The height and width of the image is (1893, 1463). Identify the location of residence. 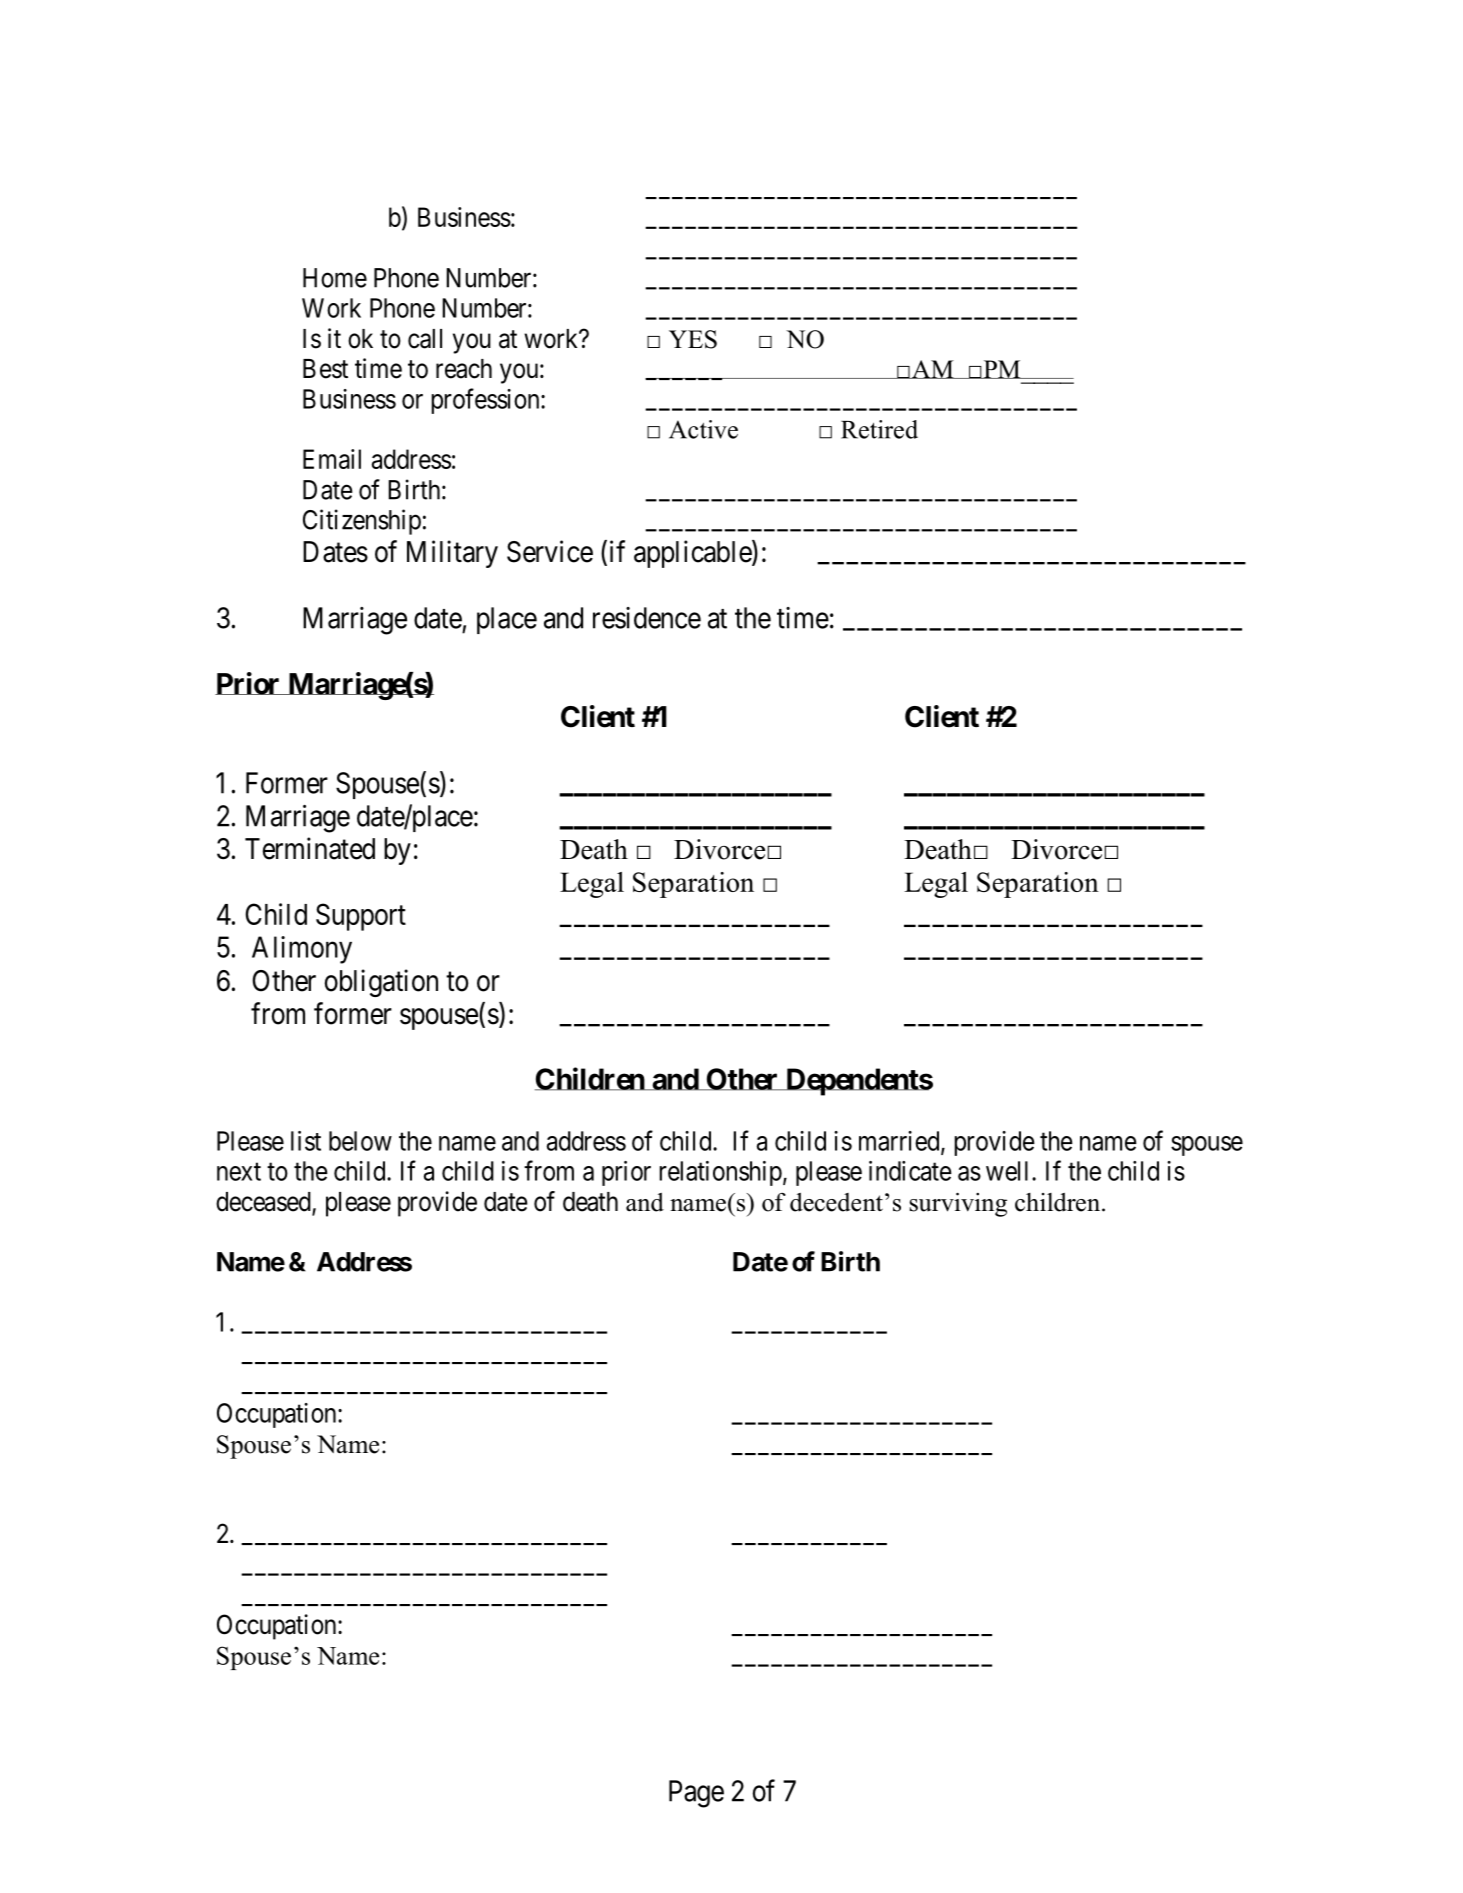
(647, 618).
